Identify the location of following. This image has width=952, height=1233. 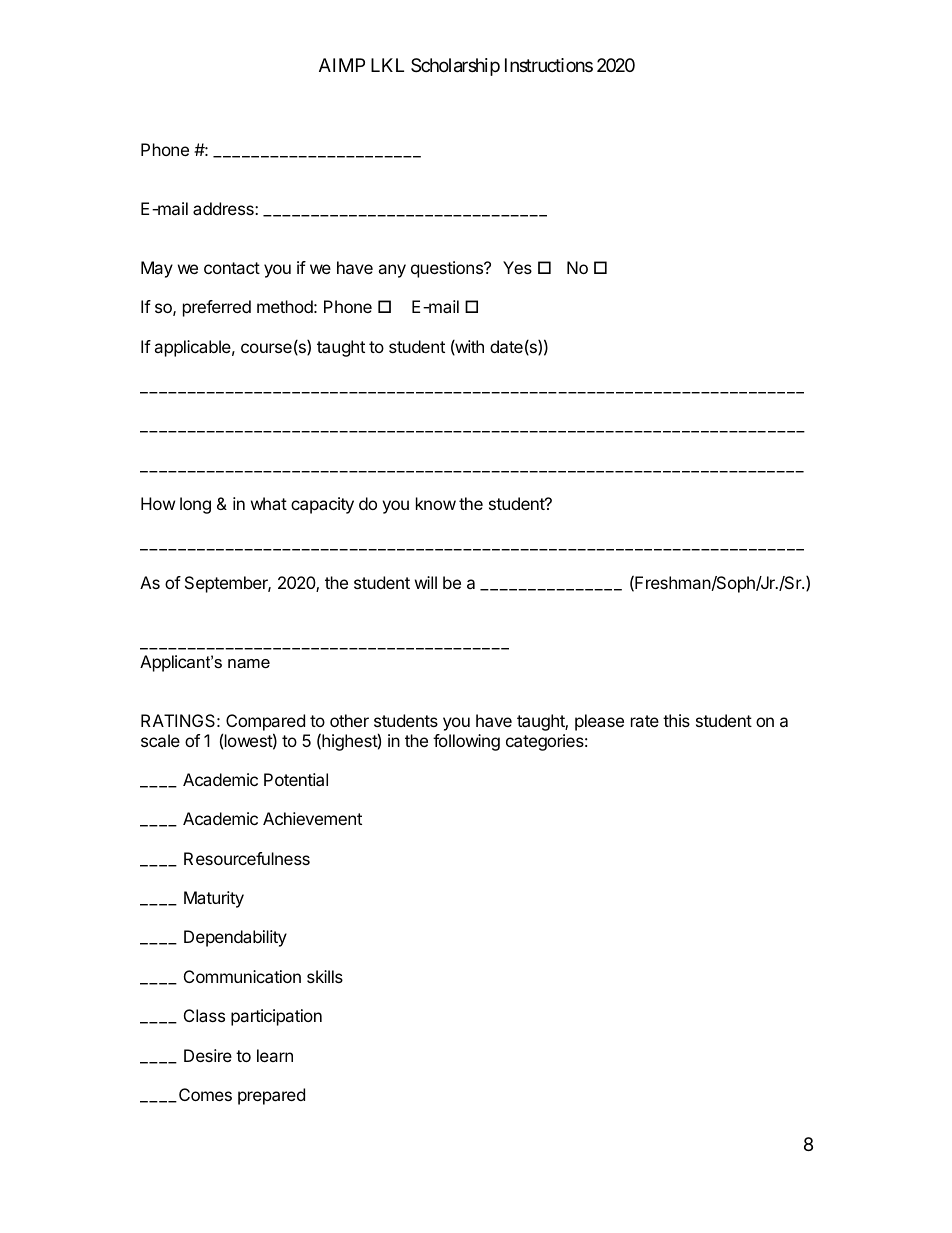
(466, 742).
